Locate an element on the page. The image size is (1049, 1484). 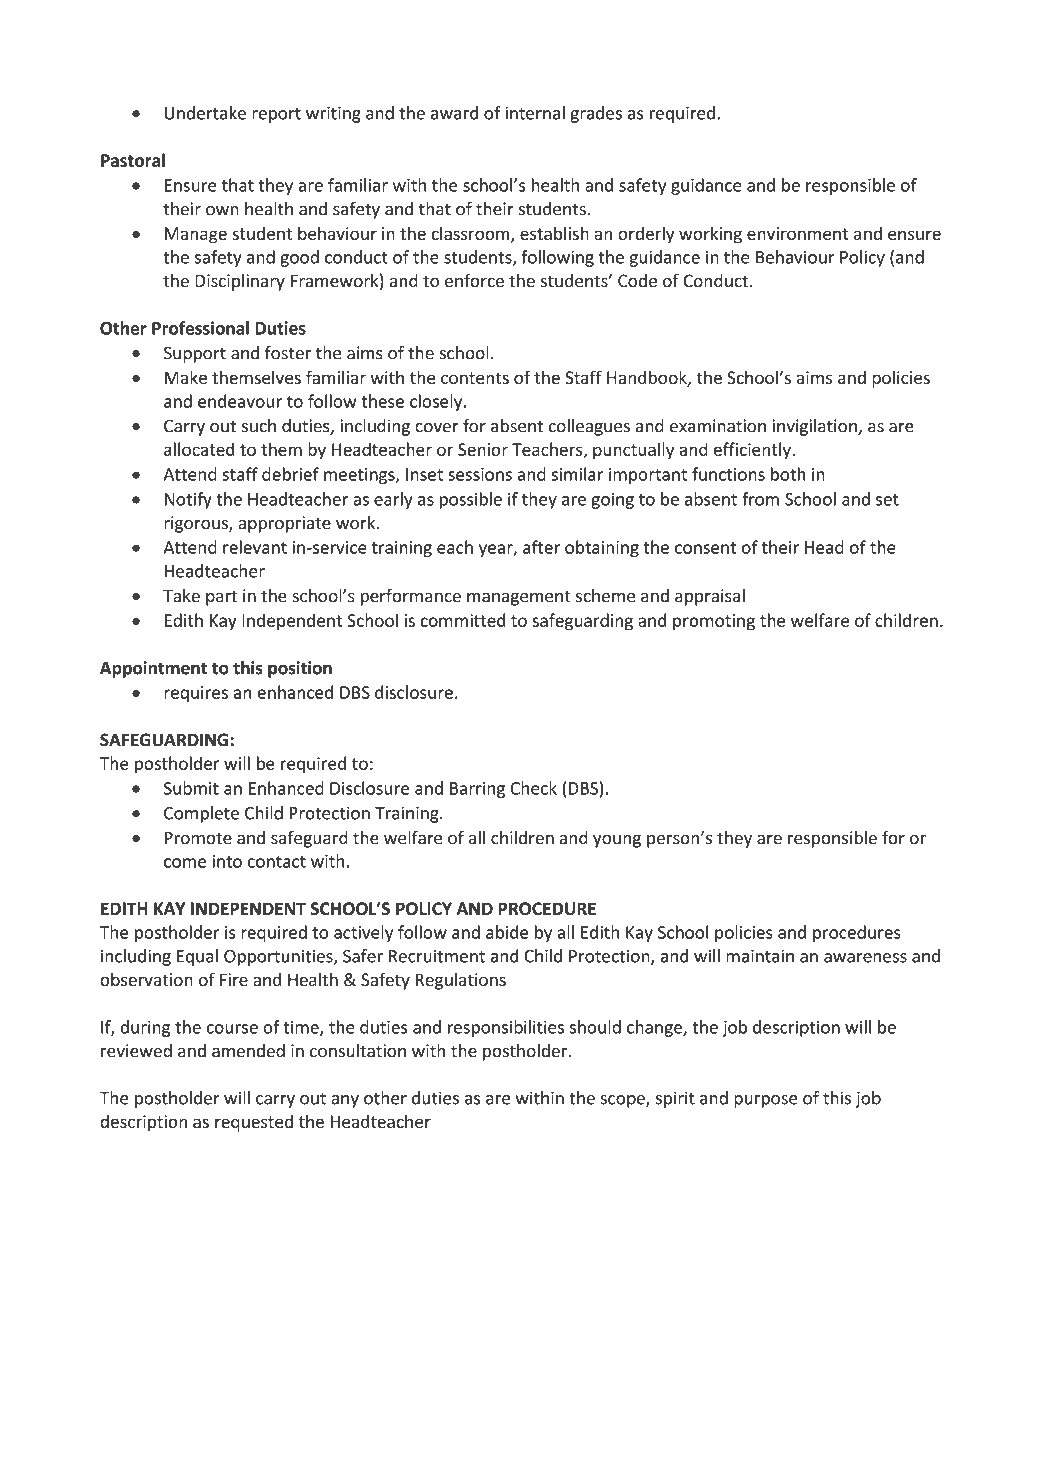
purpose is located at coordinates (766, 1101).
